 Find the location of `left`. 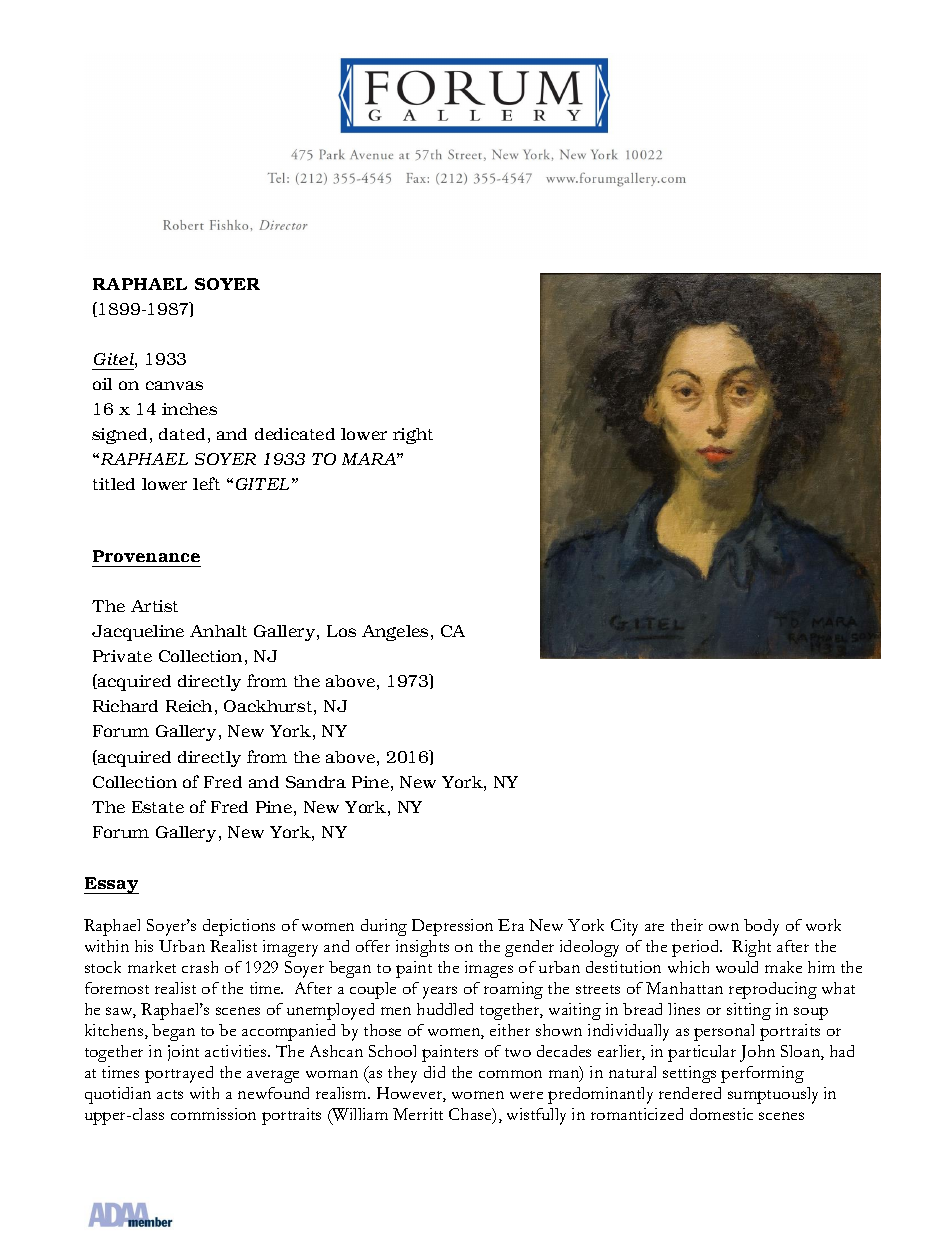

left is located at coordinates (206, 483).
